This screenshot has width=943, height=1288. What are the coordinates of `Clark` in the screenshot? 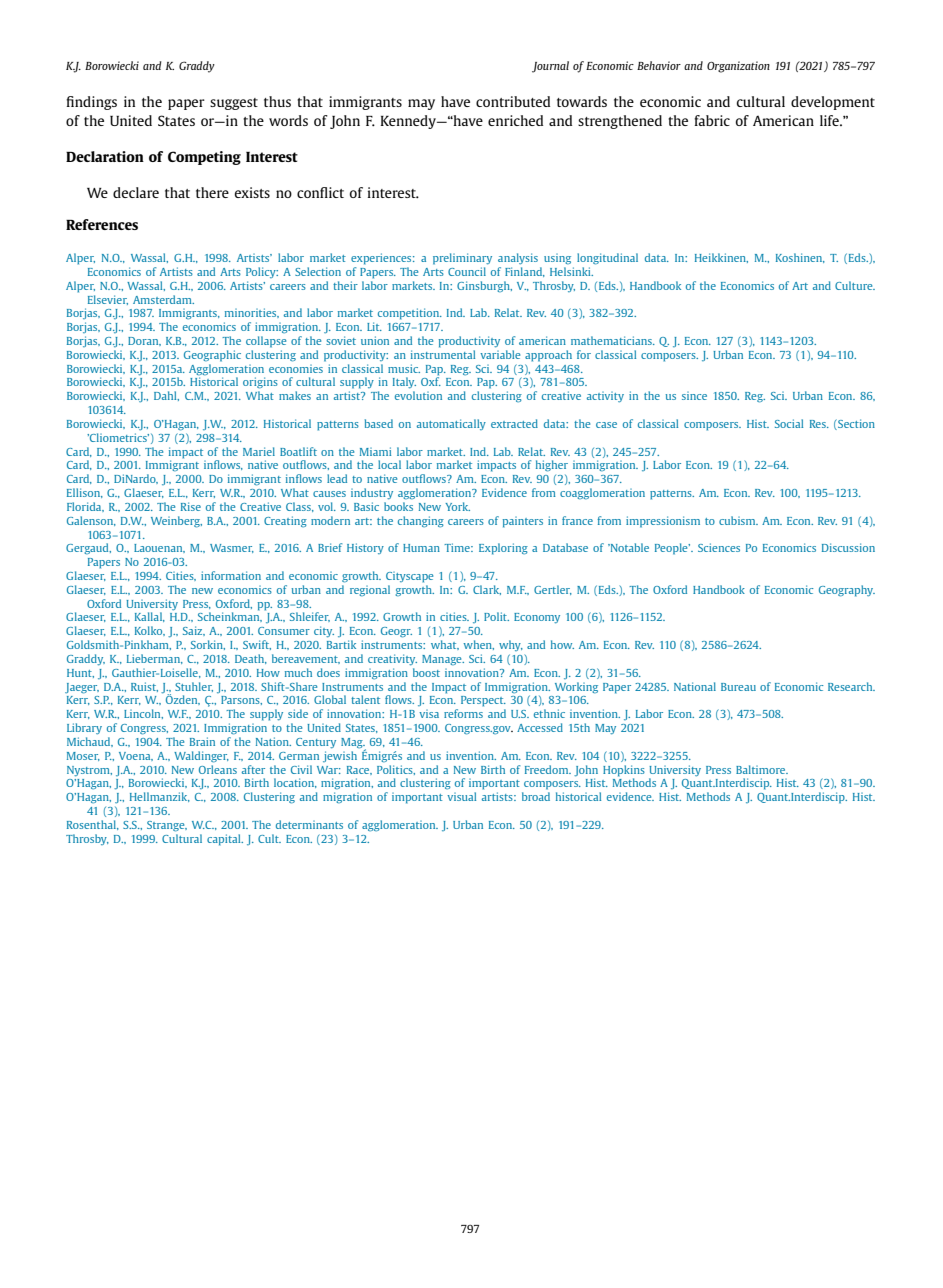 It's located at (487, 590).
